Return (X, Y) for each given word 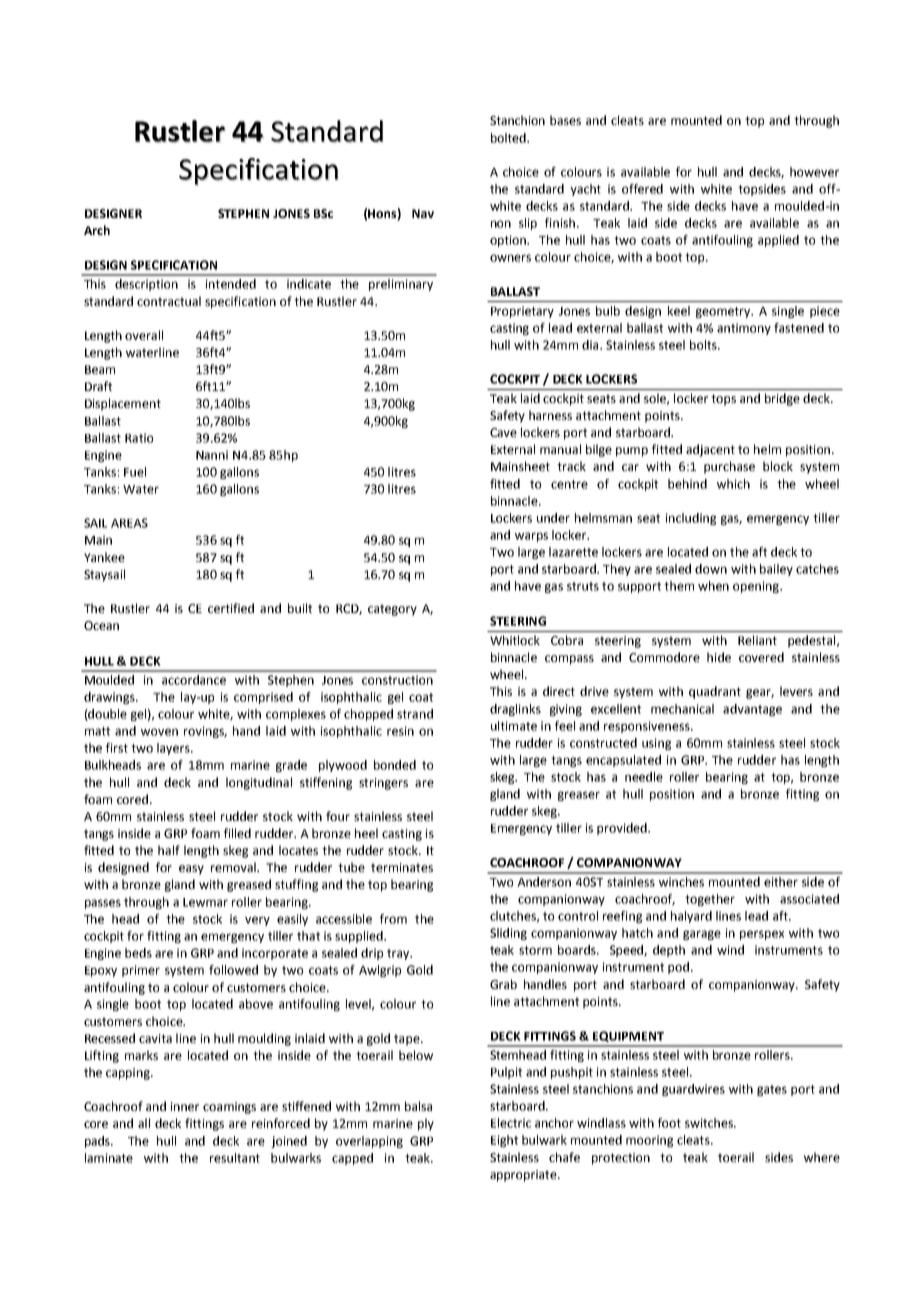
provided (623, 829)
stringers (383, 784)
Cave (503, 432)
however (814, 172)
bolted (509, 138)
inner (185, 1106)
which (733, 484)
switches (710, 1123)
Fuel (135, 472)
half (169, 850)
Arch (97, 230)
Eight (504, 1141)
